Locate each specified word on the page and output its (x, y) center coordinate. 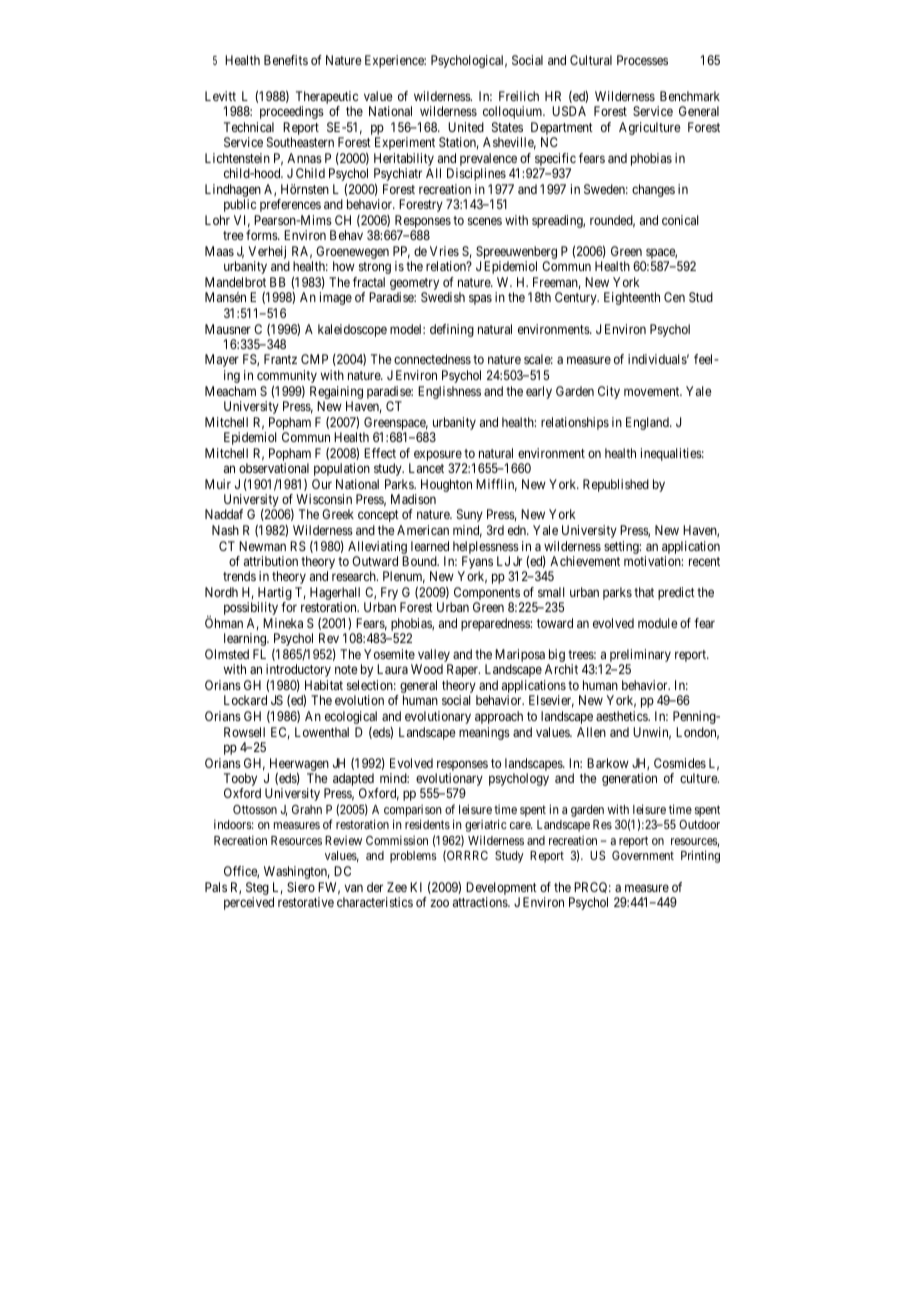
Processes (642, 60)
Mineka (283, 623)
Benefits (286, 60)
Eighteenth (632, 298)
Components (486, 595)
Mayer (222, 360)
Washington (297, 872)
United (466, 127)
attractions (481, 902)
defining (452, 330)
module (658, 623)
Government (643, 855)
